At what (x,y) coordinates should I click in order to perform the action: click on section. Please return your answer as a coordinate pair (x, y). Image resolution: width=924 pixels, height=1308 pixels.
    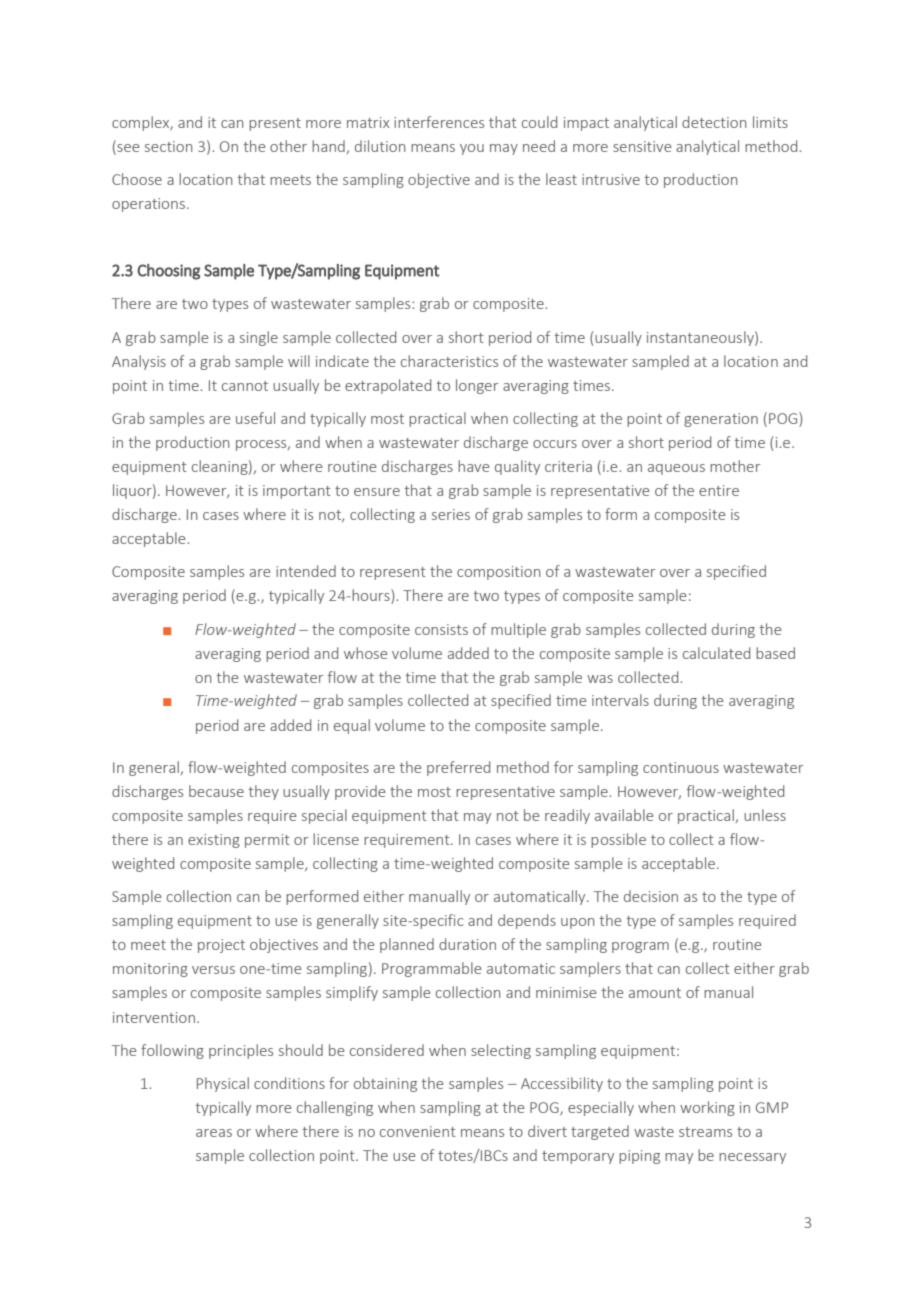
    Looking at the image, I should click on (168, 146).
